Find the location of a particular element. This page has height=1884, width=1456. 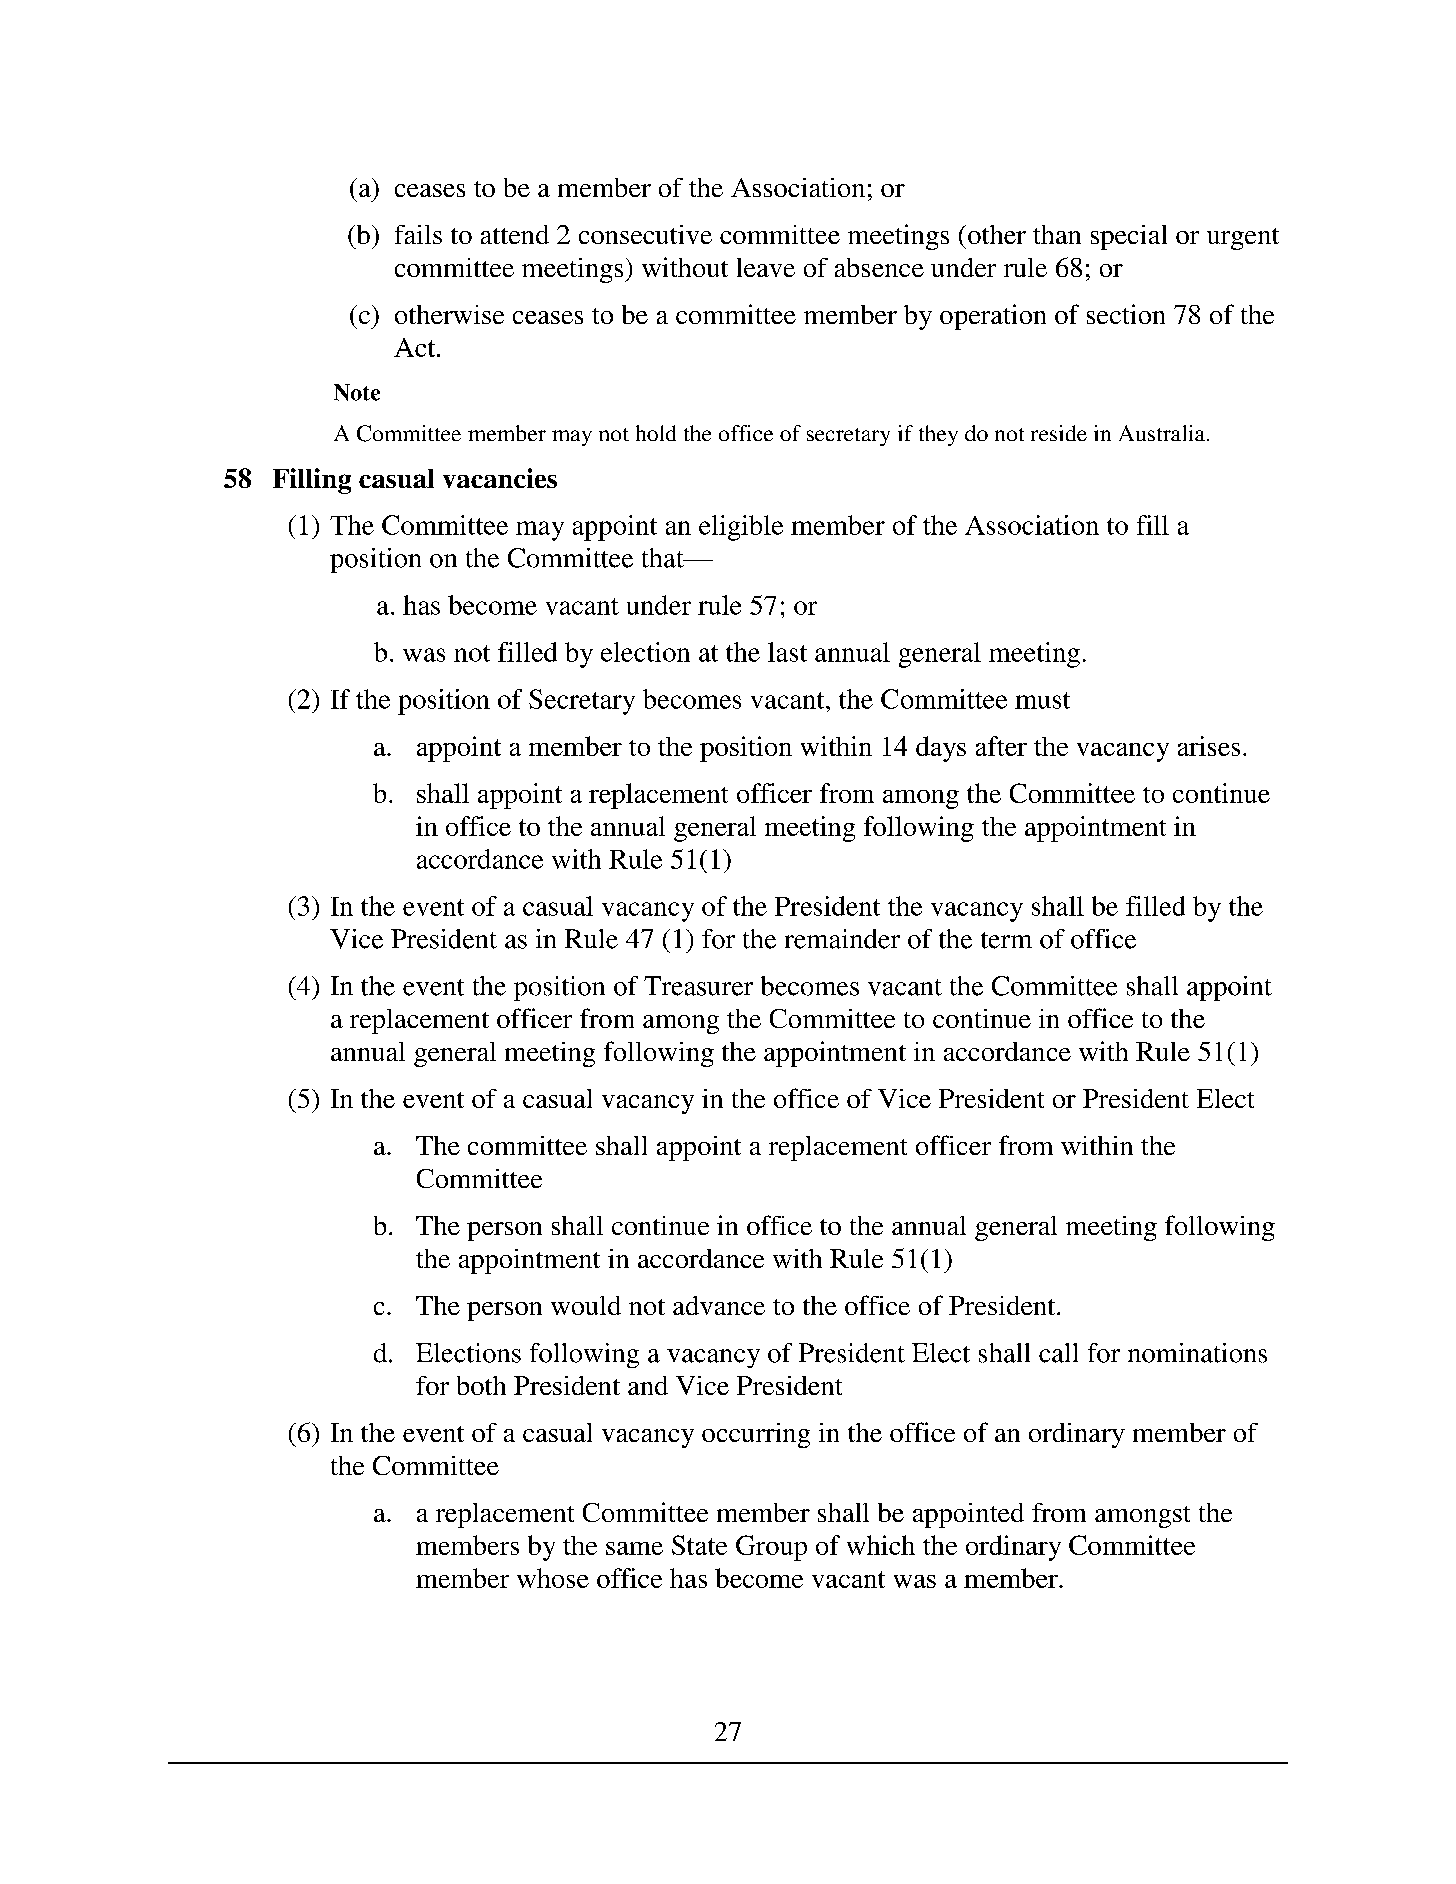

would is located at coordinates (586, 1305).
